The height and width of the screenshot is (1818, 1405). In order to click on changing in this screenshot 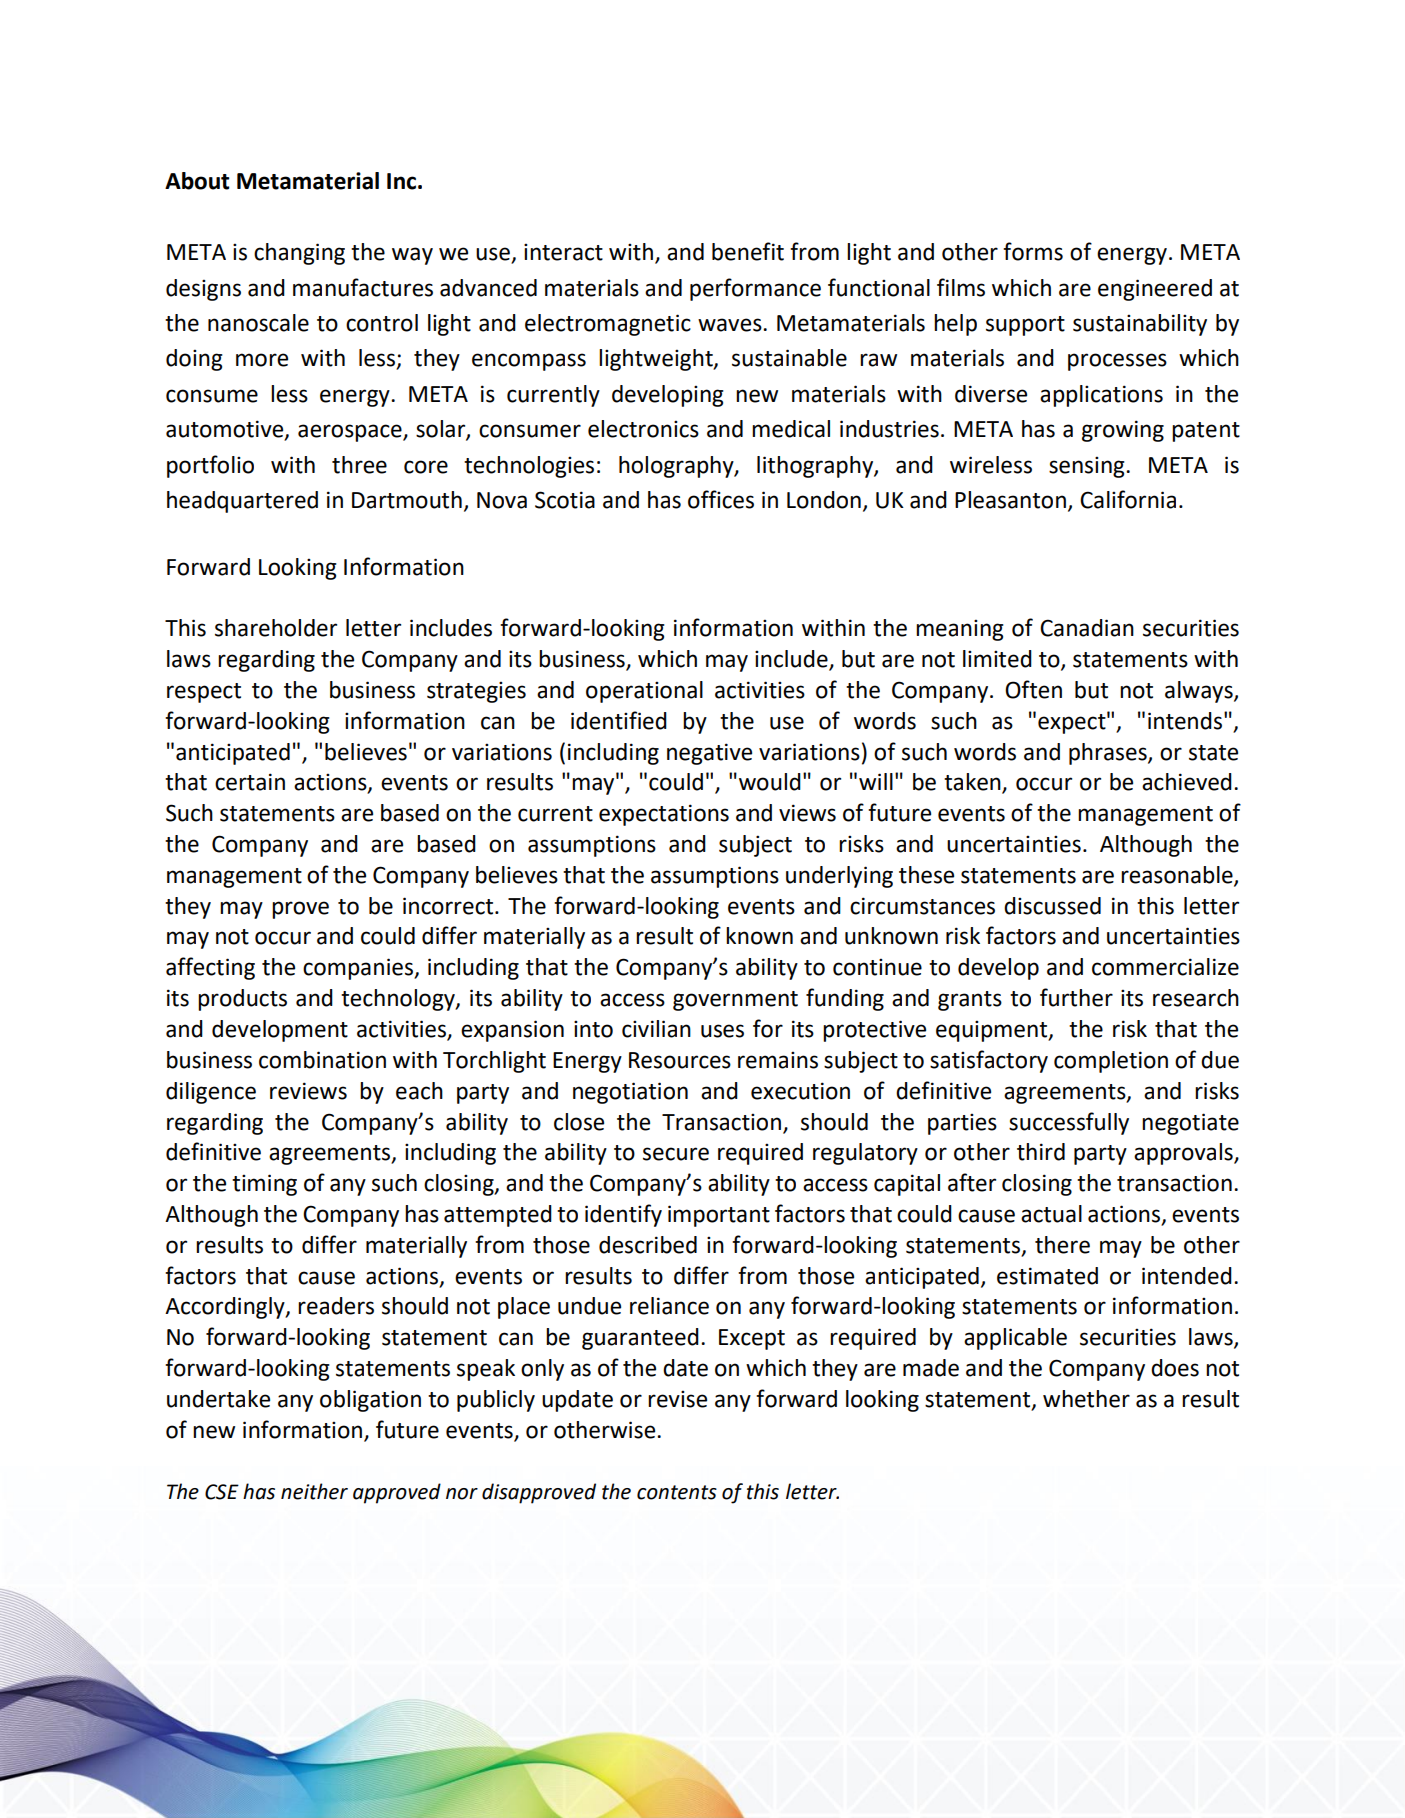, I will do `click(299, 254)`.
